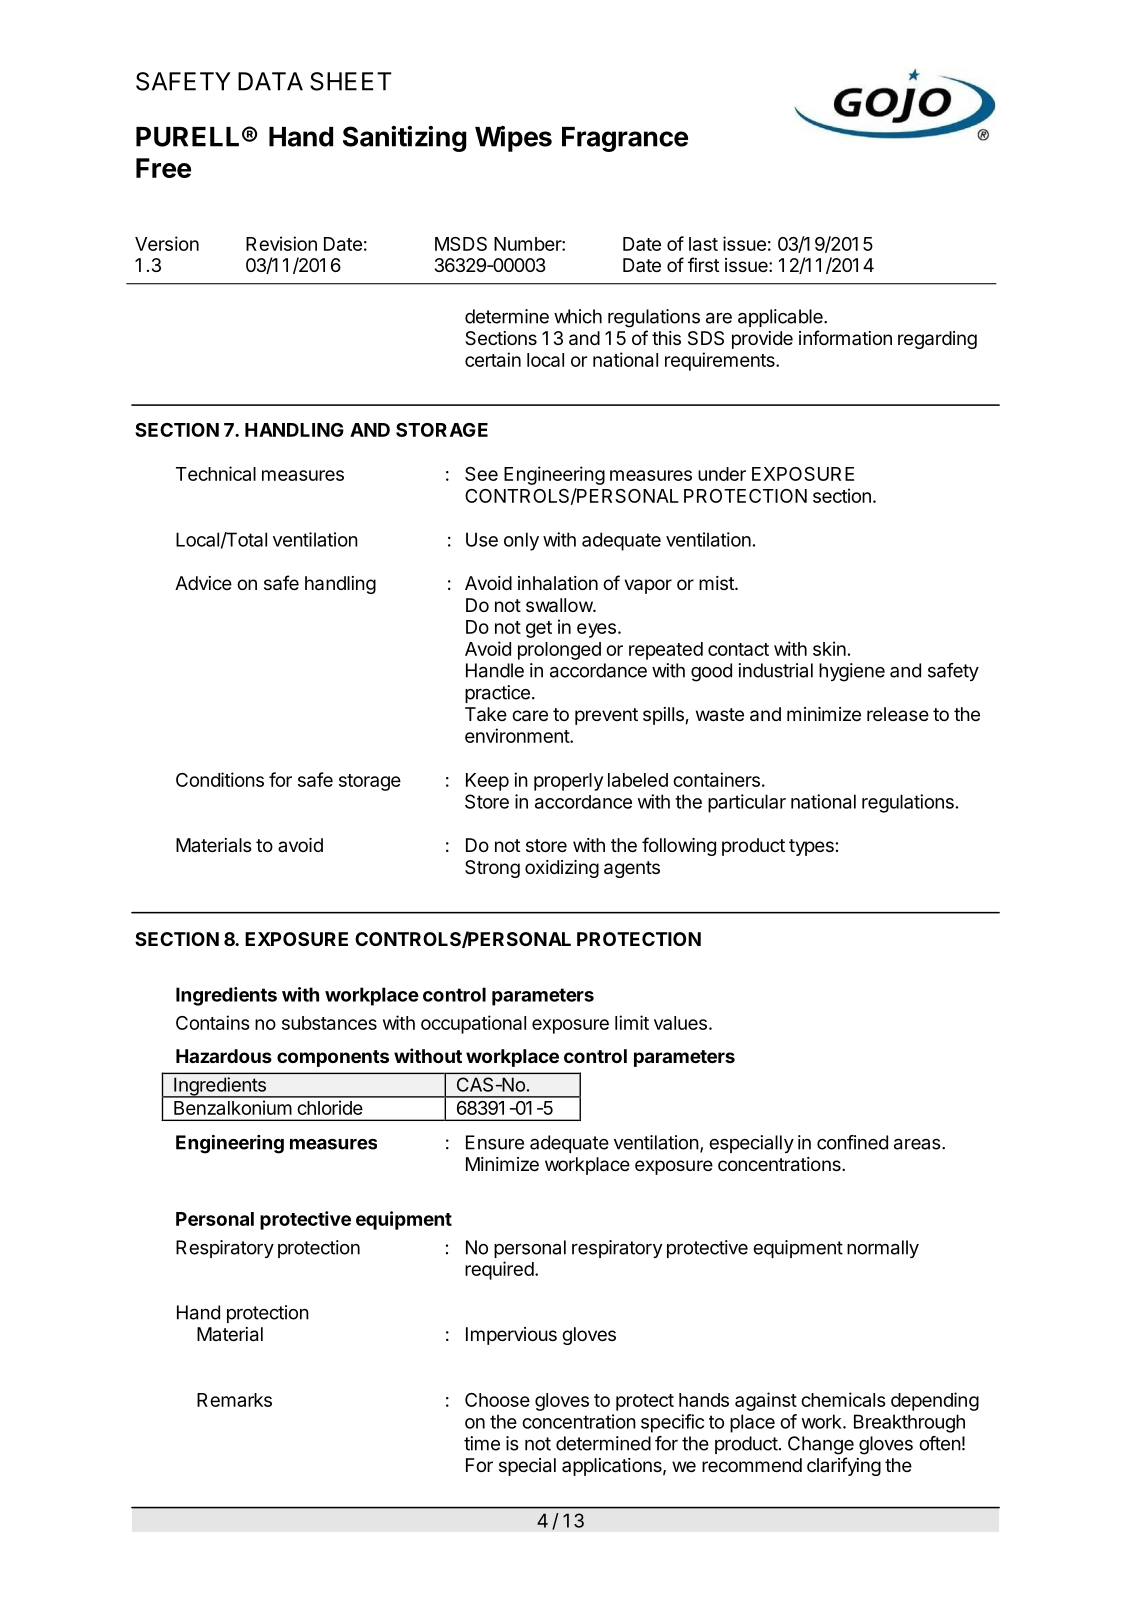  What do you see at coordinates (513, 139) in the screenshot?
I see `Wipes` at bounding box center [513, 139].
